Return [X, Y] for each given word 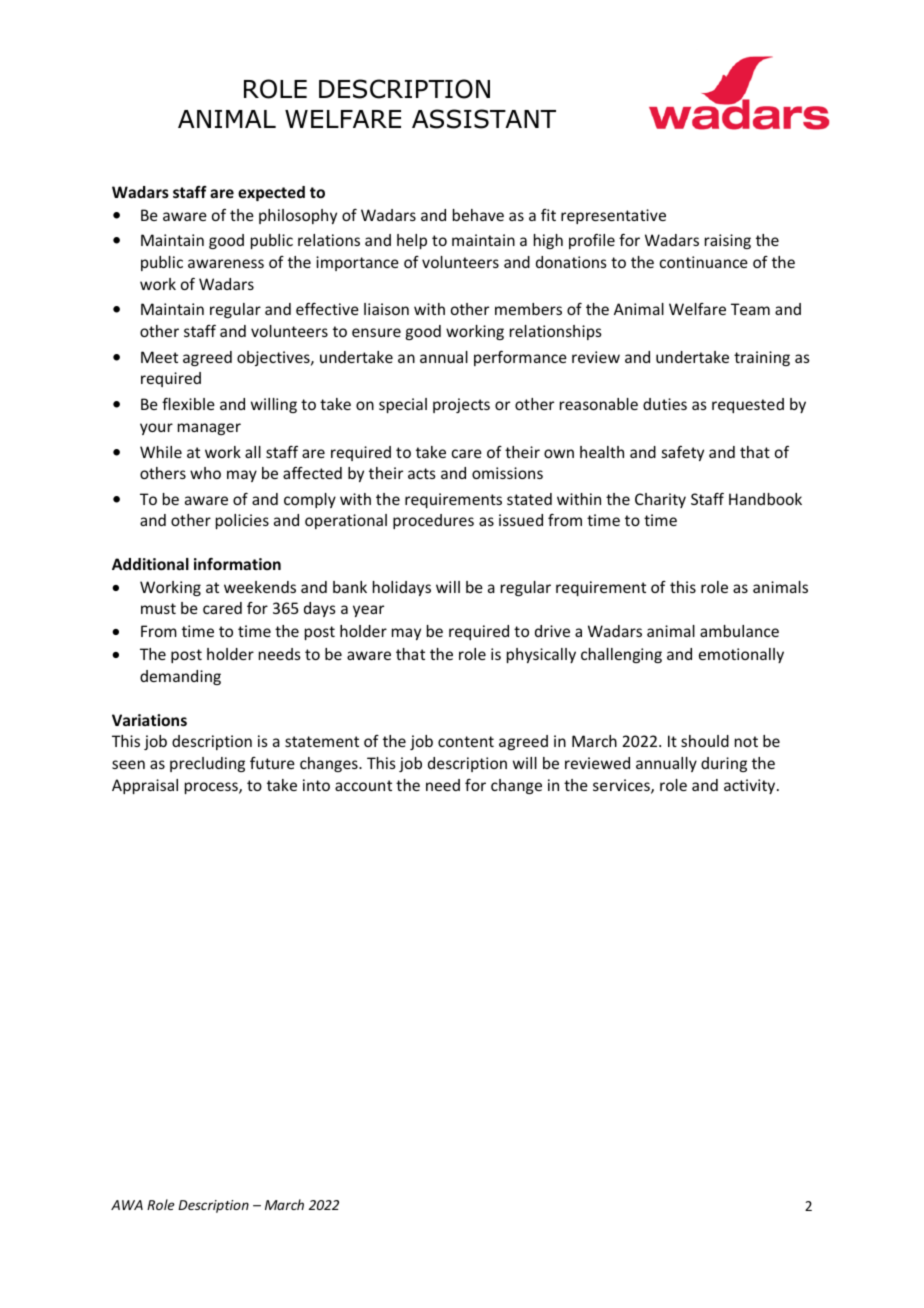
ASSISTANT [484, 119]
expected [271, 193]
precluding [207, 764]
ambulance [739, 631]
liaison [386, 309]
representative [613, 216]
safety [683, 453]
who [205, 473]
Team [750, 309]
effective [327, 309]
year [368, 611]
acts [422, 473]
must [158, 608]
